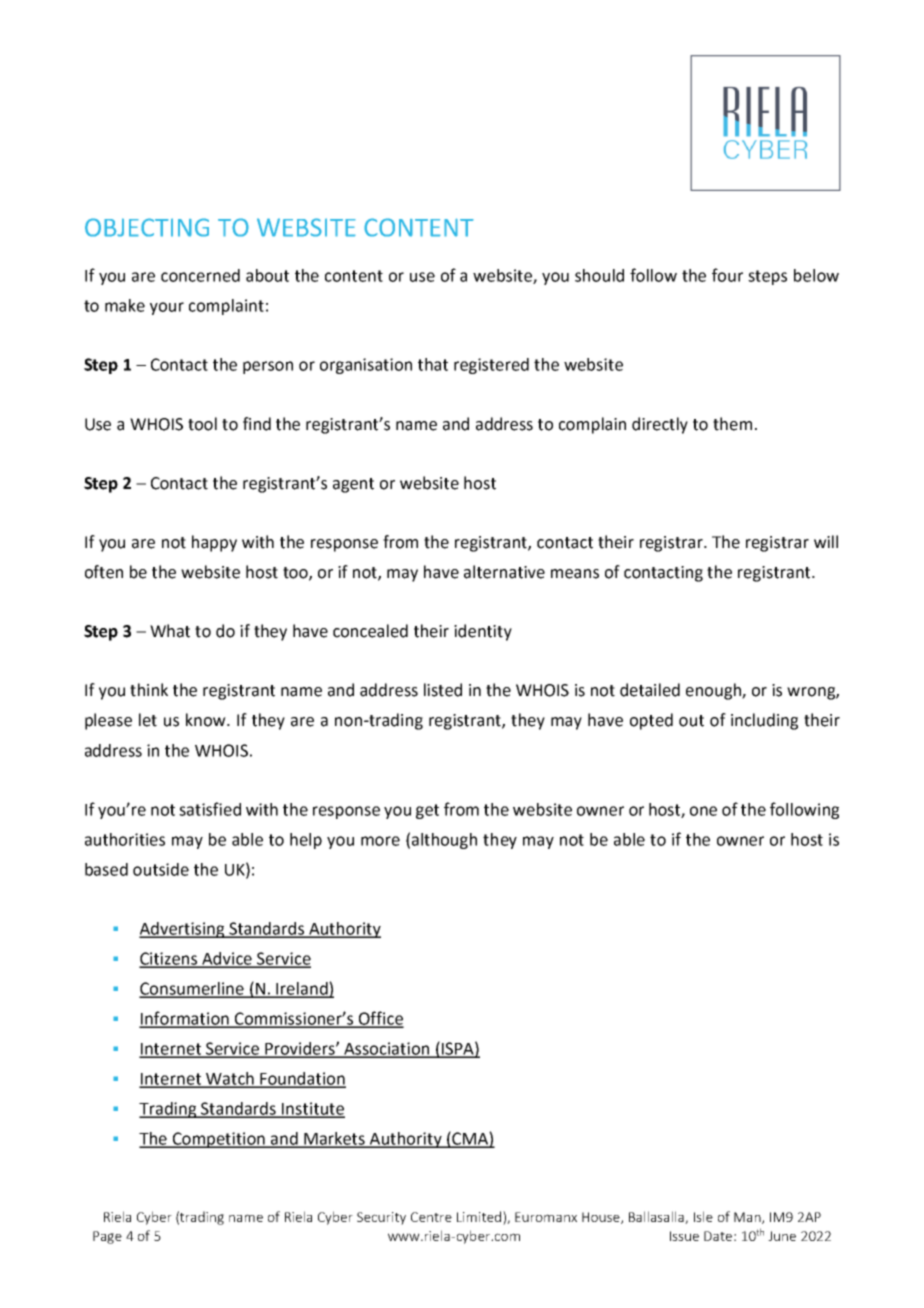  What do you see at coordinates (200, 275) in the screenshot?
I see `concerned` at bounding box center [200, 275].
